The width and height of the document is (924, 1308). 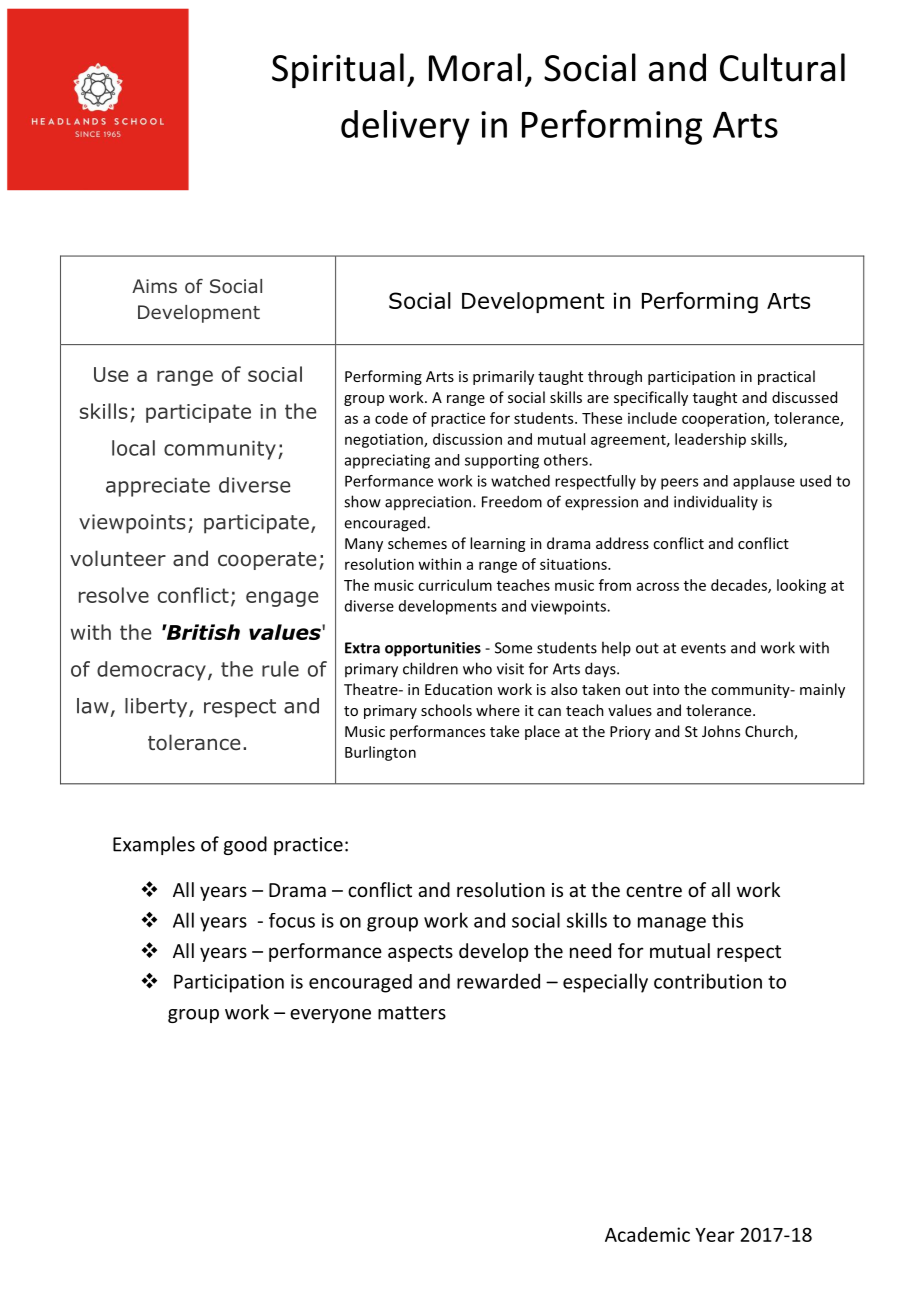 I want to click on contribution, so click(x=708, y=981).
